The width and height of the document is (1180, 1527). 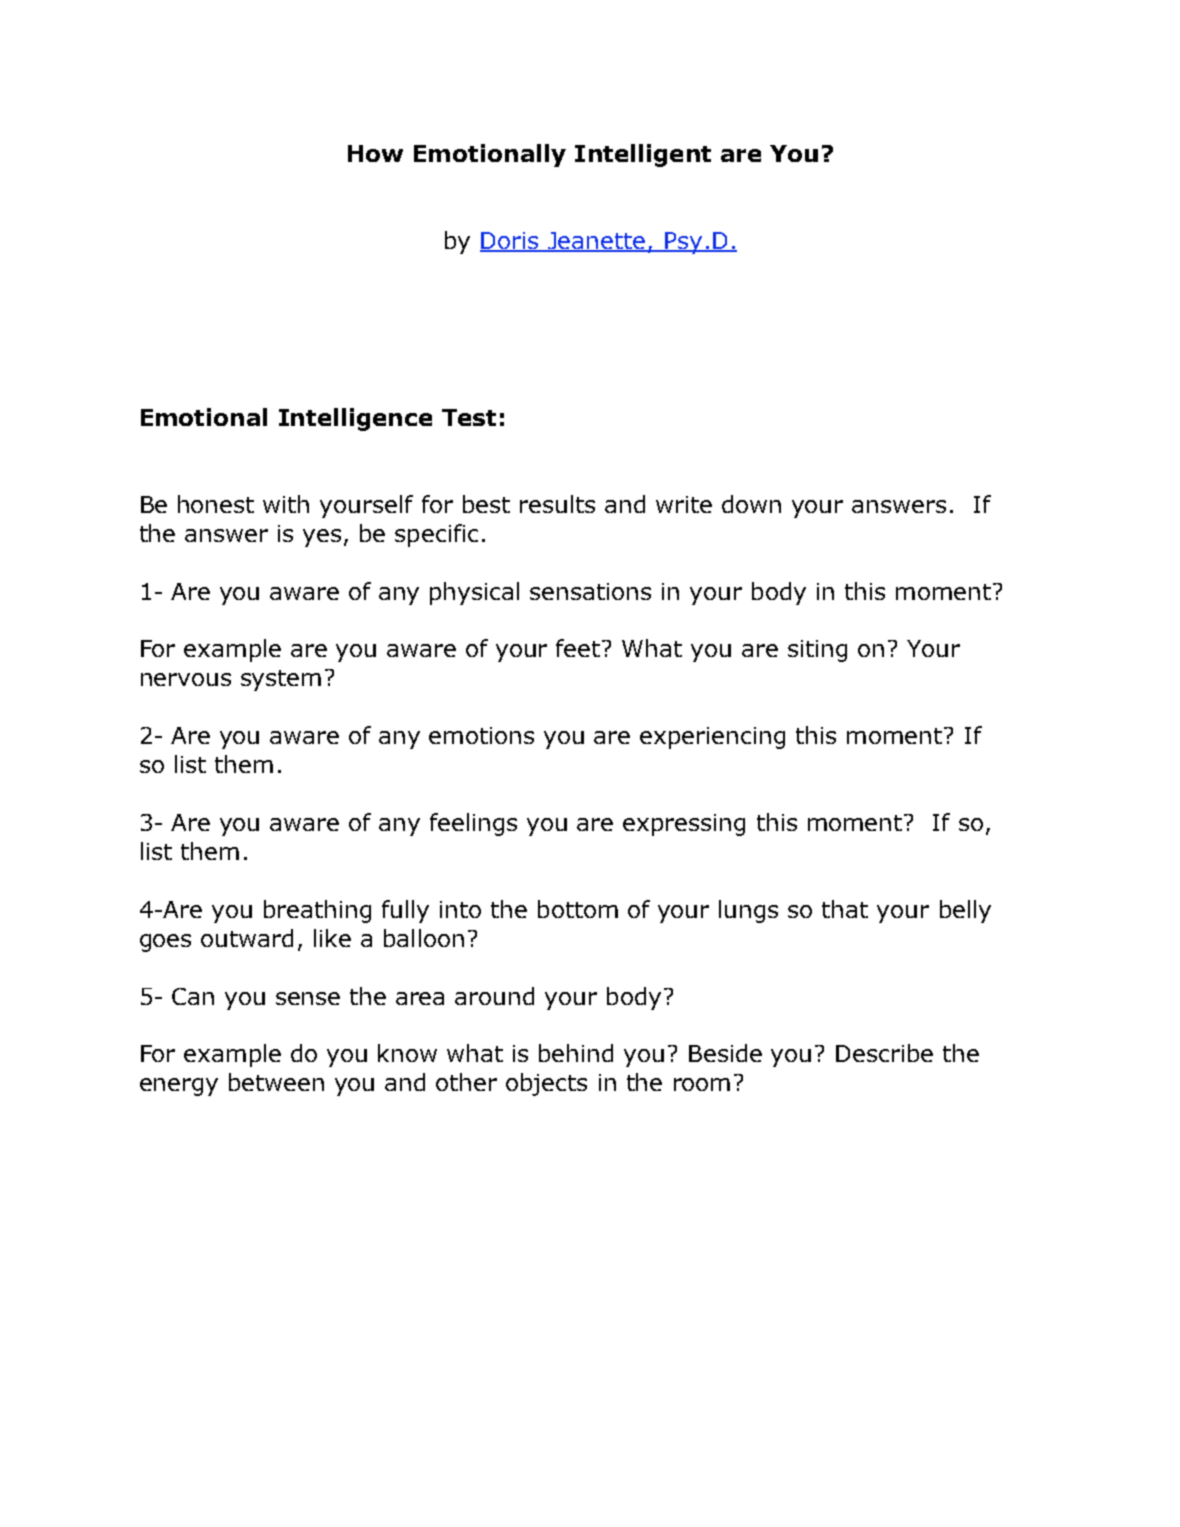 I want to click on Jeanette, so click(x=597, y=242).
